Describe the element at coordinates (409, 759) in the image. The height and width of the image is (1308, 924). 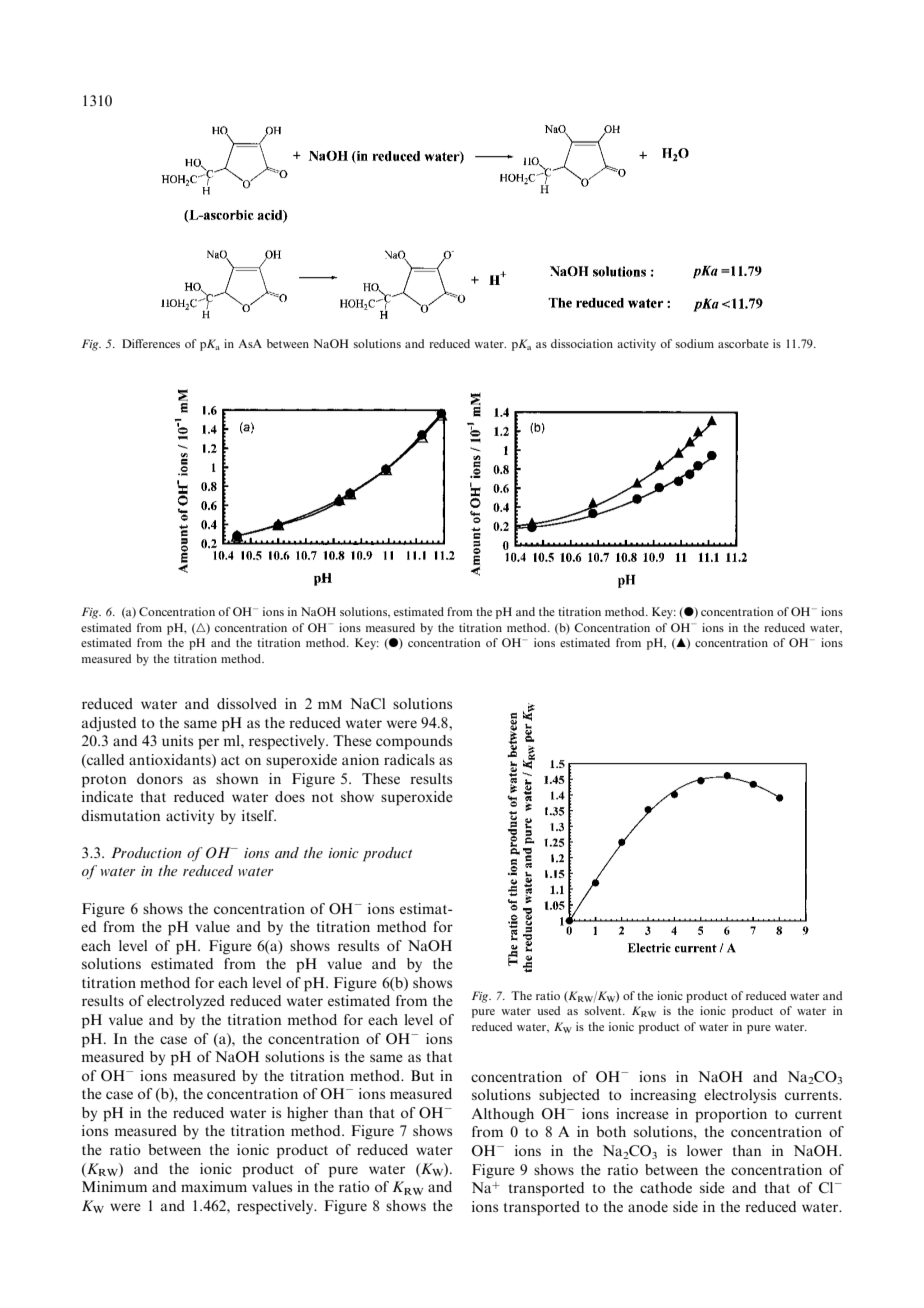
I see `radicals` at that location.
